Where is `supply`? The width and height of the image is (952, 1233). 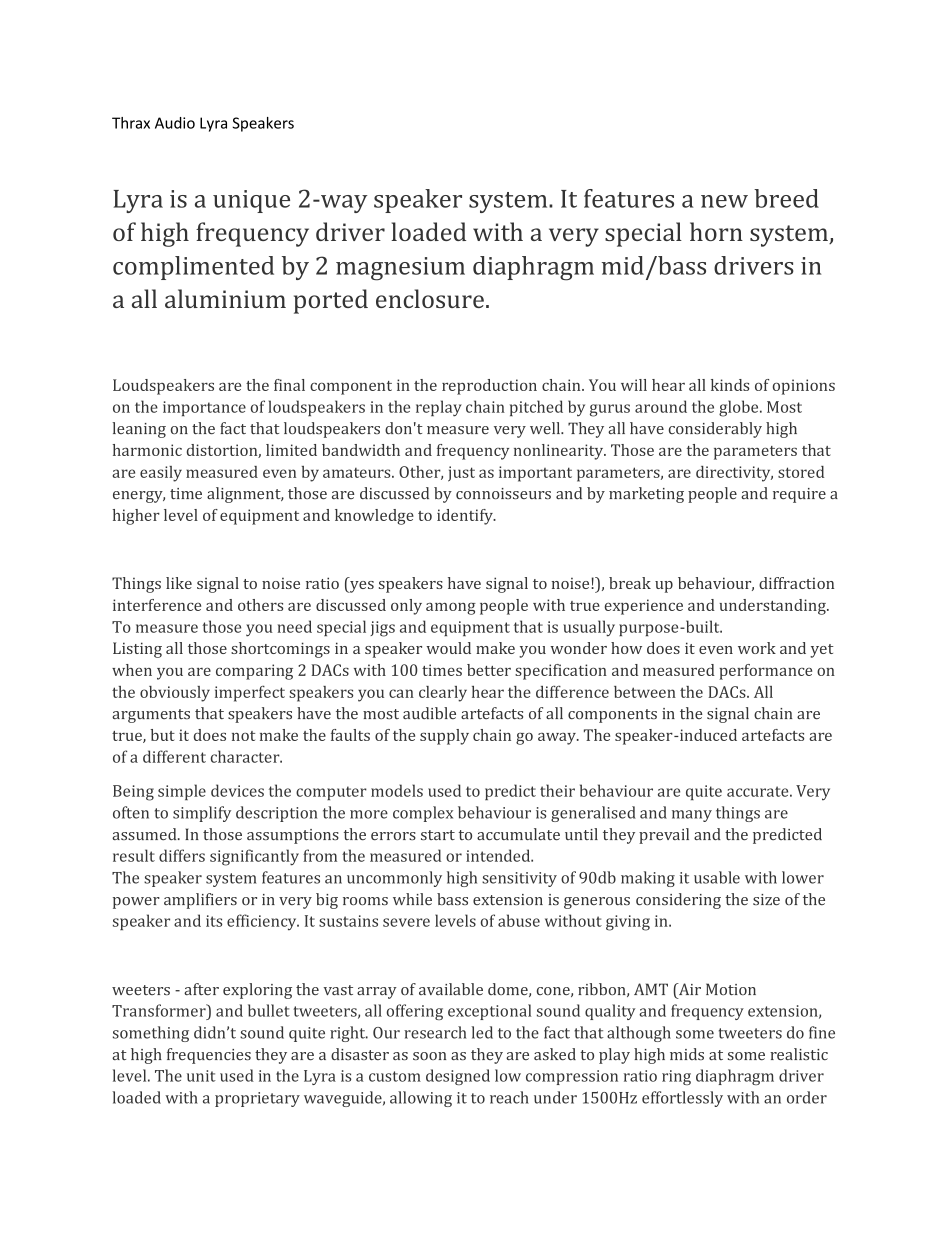 supply is located at coordinates (444, 737).
